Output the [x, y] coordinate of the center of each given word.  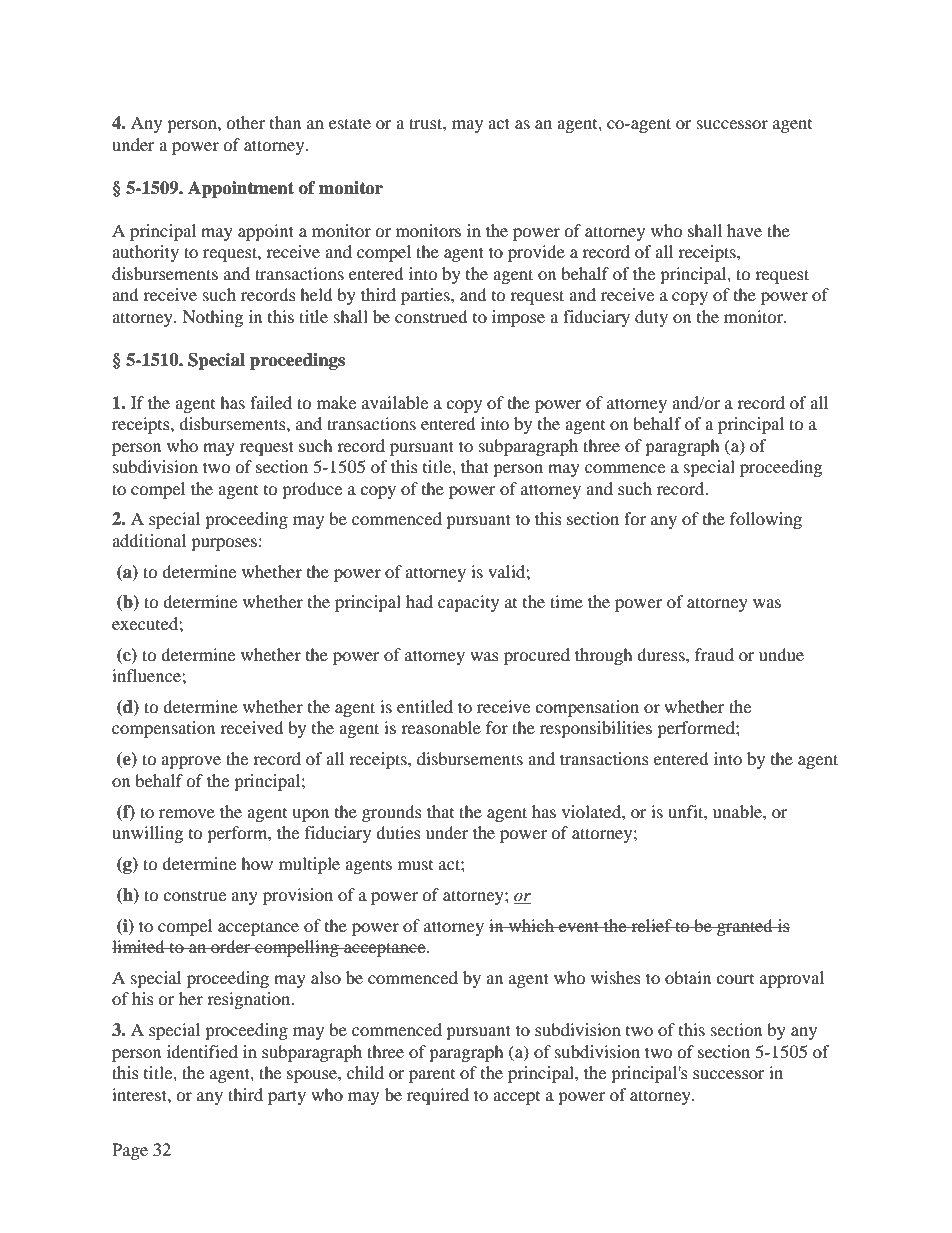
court [735, 979]
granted [745, 927]
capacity [468, 603]
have [744, 230]
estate [350, 123]
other [245, 122]
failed [271, 402]
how [257, 863]
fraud [714, 654]
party [287, 1097]
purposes [224, 544]
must [415, 865]
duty [651, 318]
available [395, 402]
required [438, 1096]
